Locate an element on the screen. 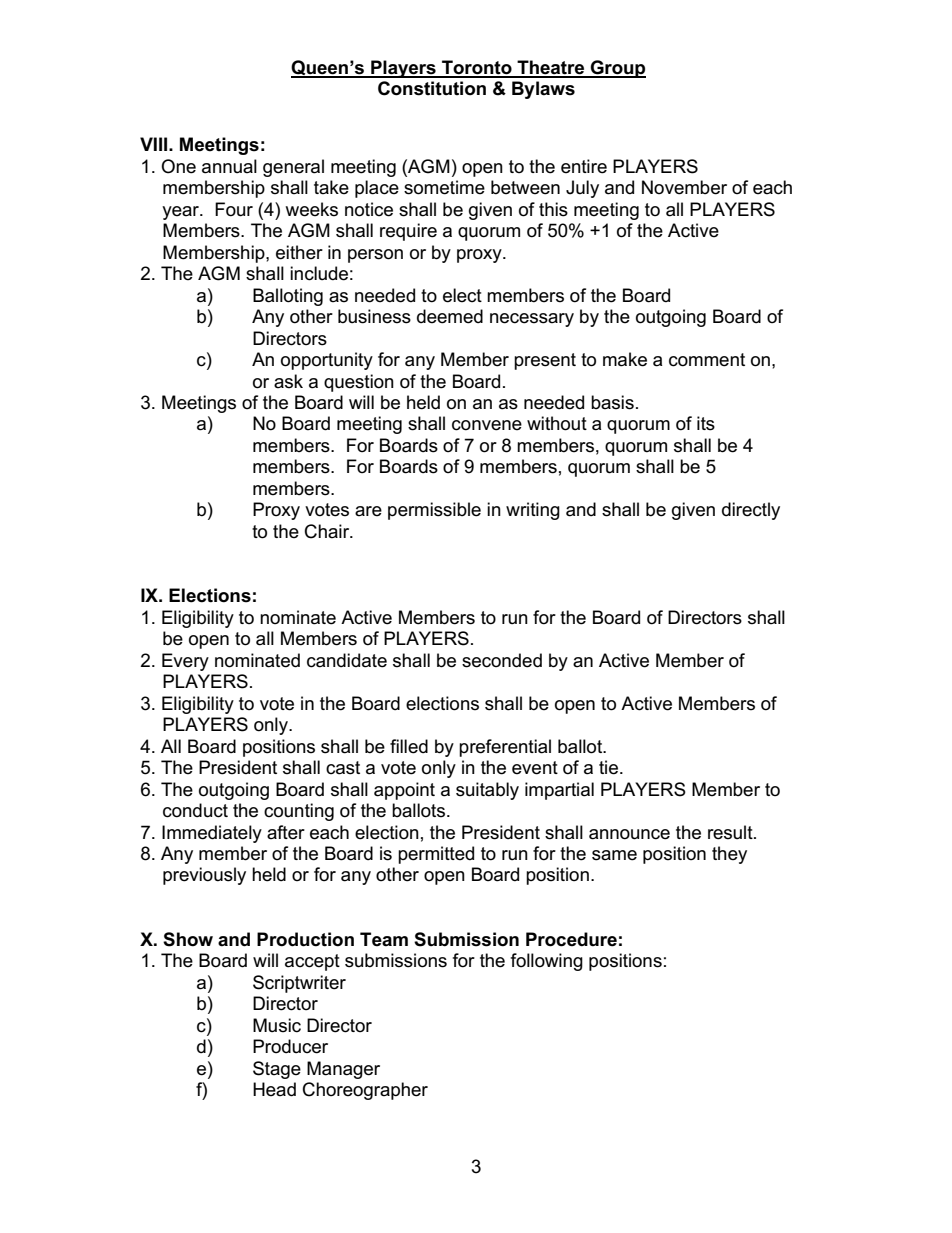 The width and height of the screenshot is (952, 1233). Immediately is located at coordinates (212, 834).
